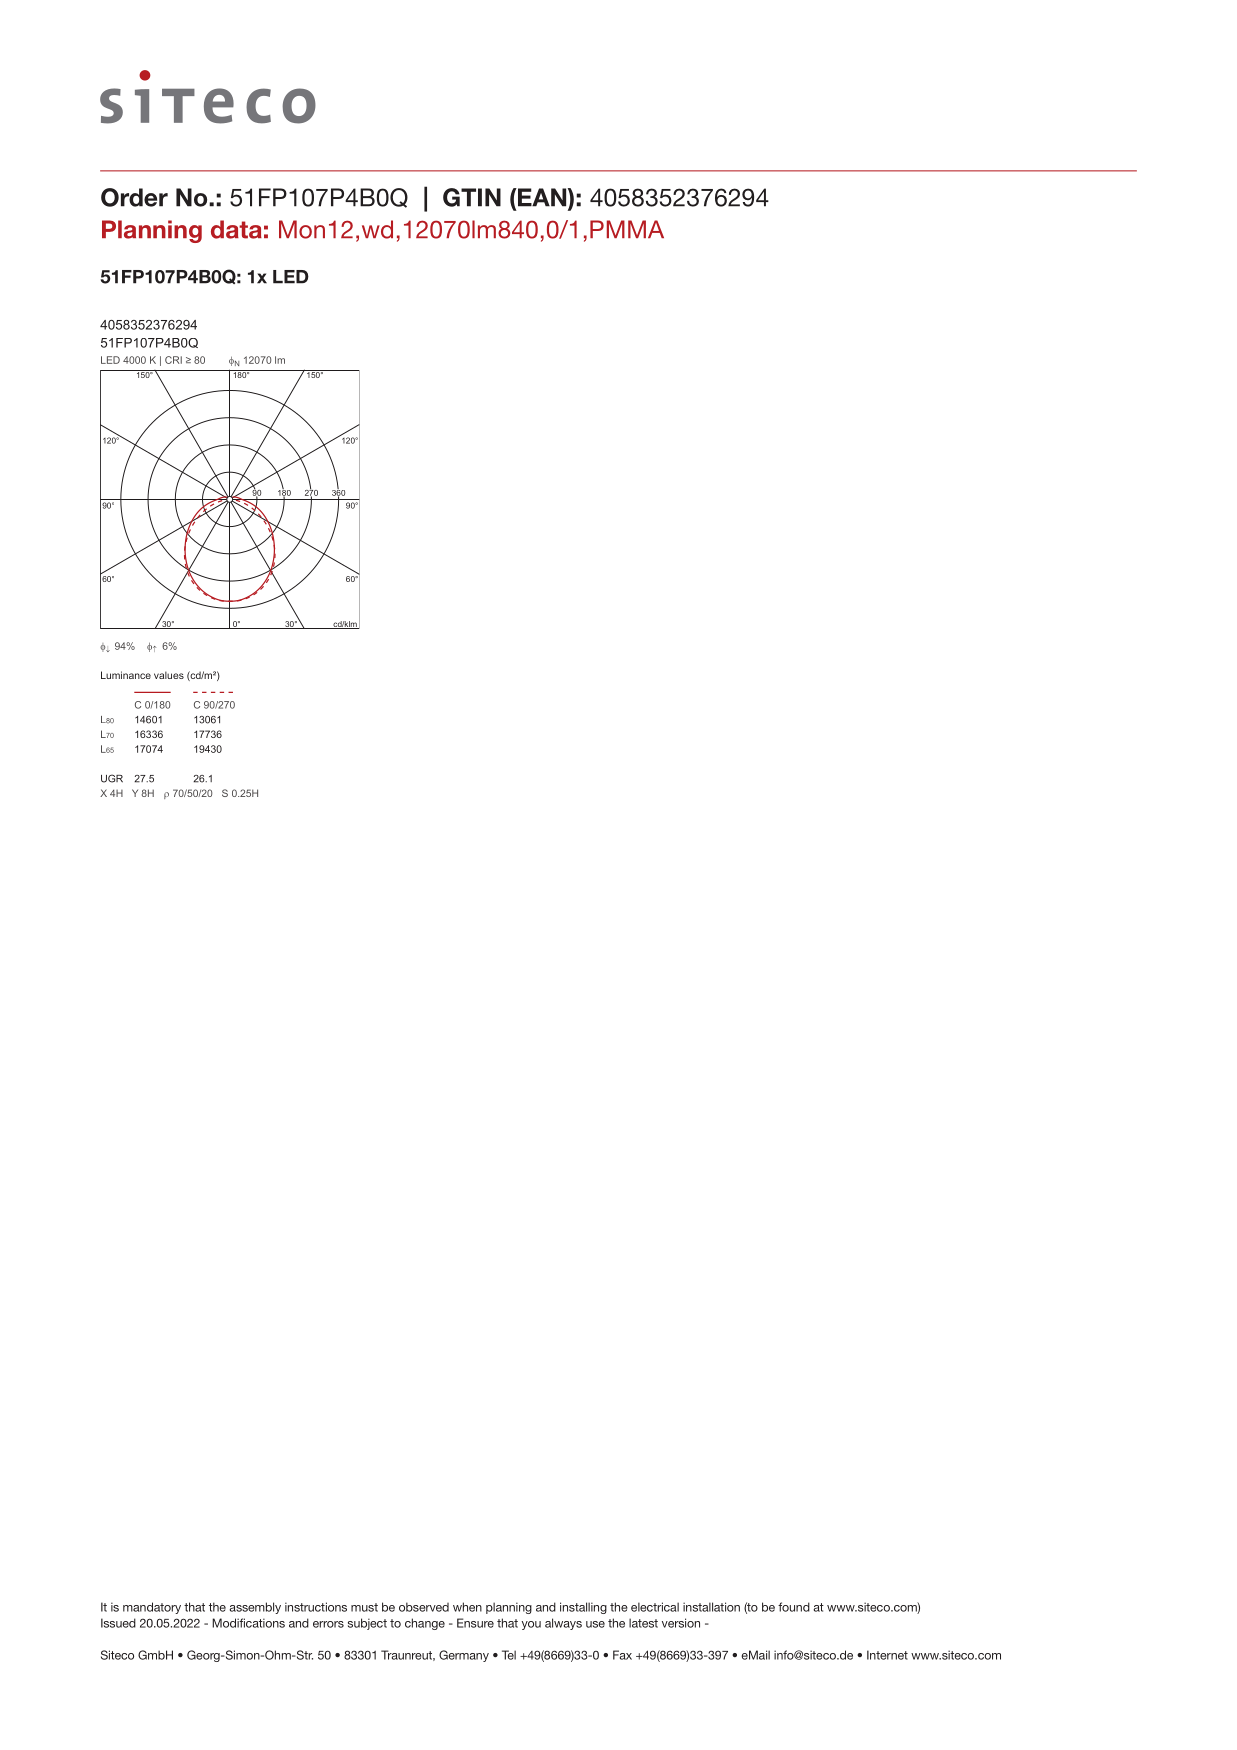 This image has height=1750, width=1237. Describe the element at coordinates (711, 1607) in the image. I see `installation` at that location.
